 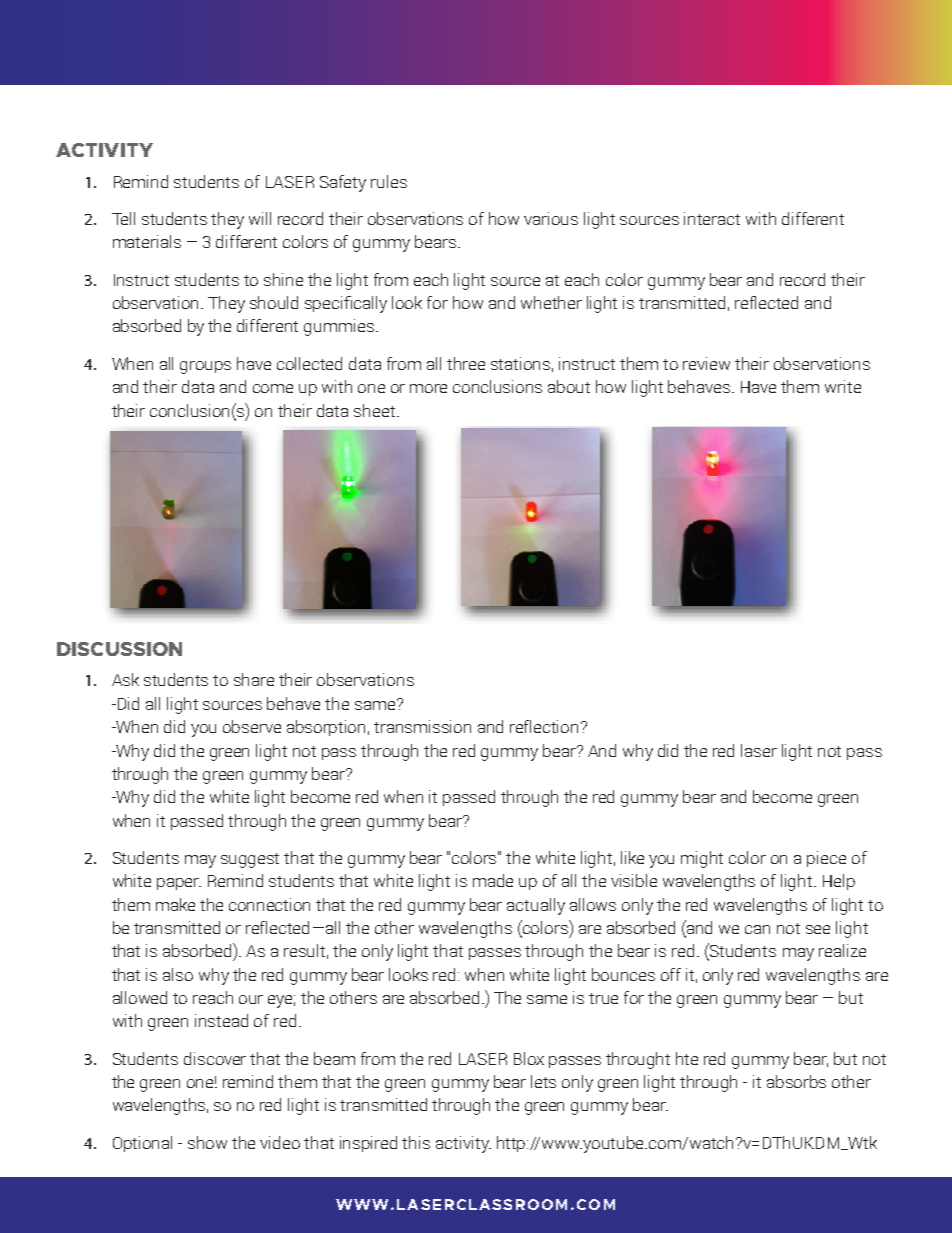 I want to click on absorbs, so click(x=796, y=1081).
